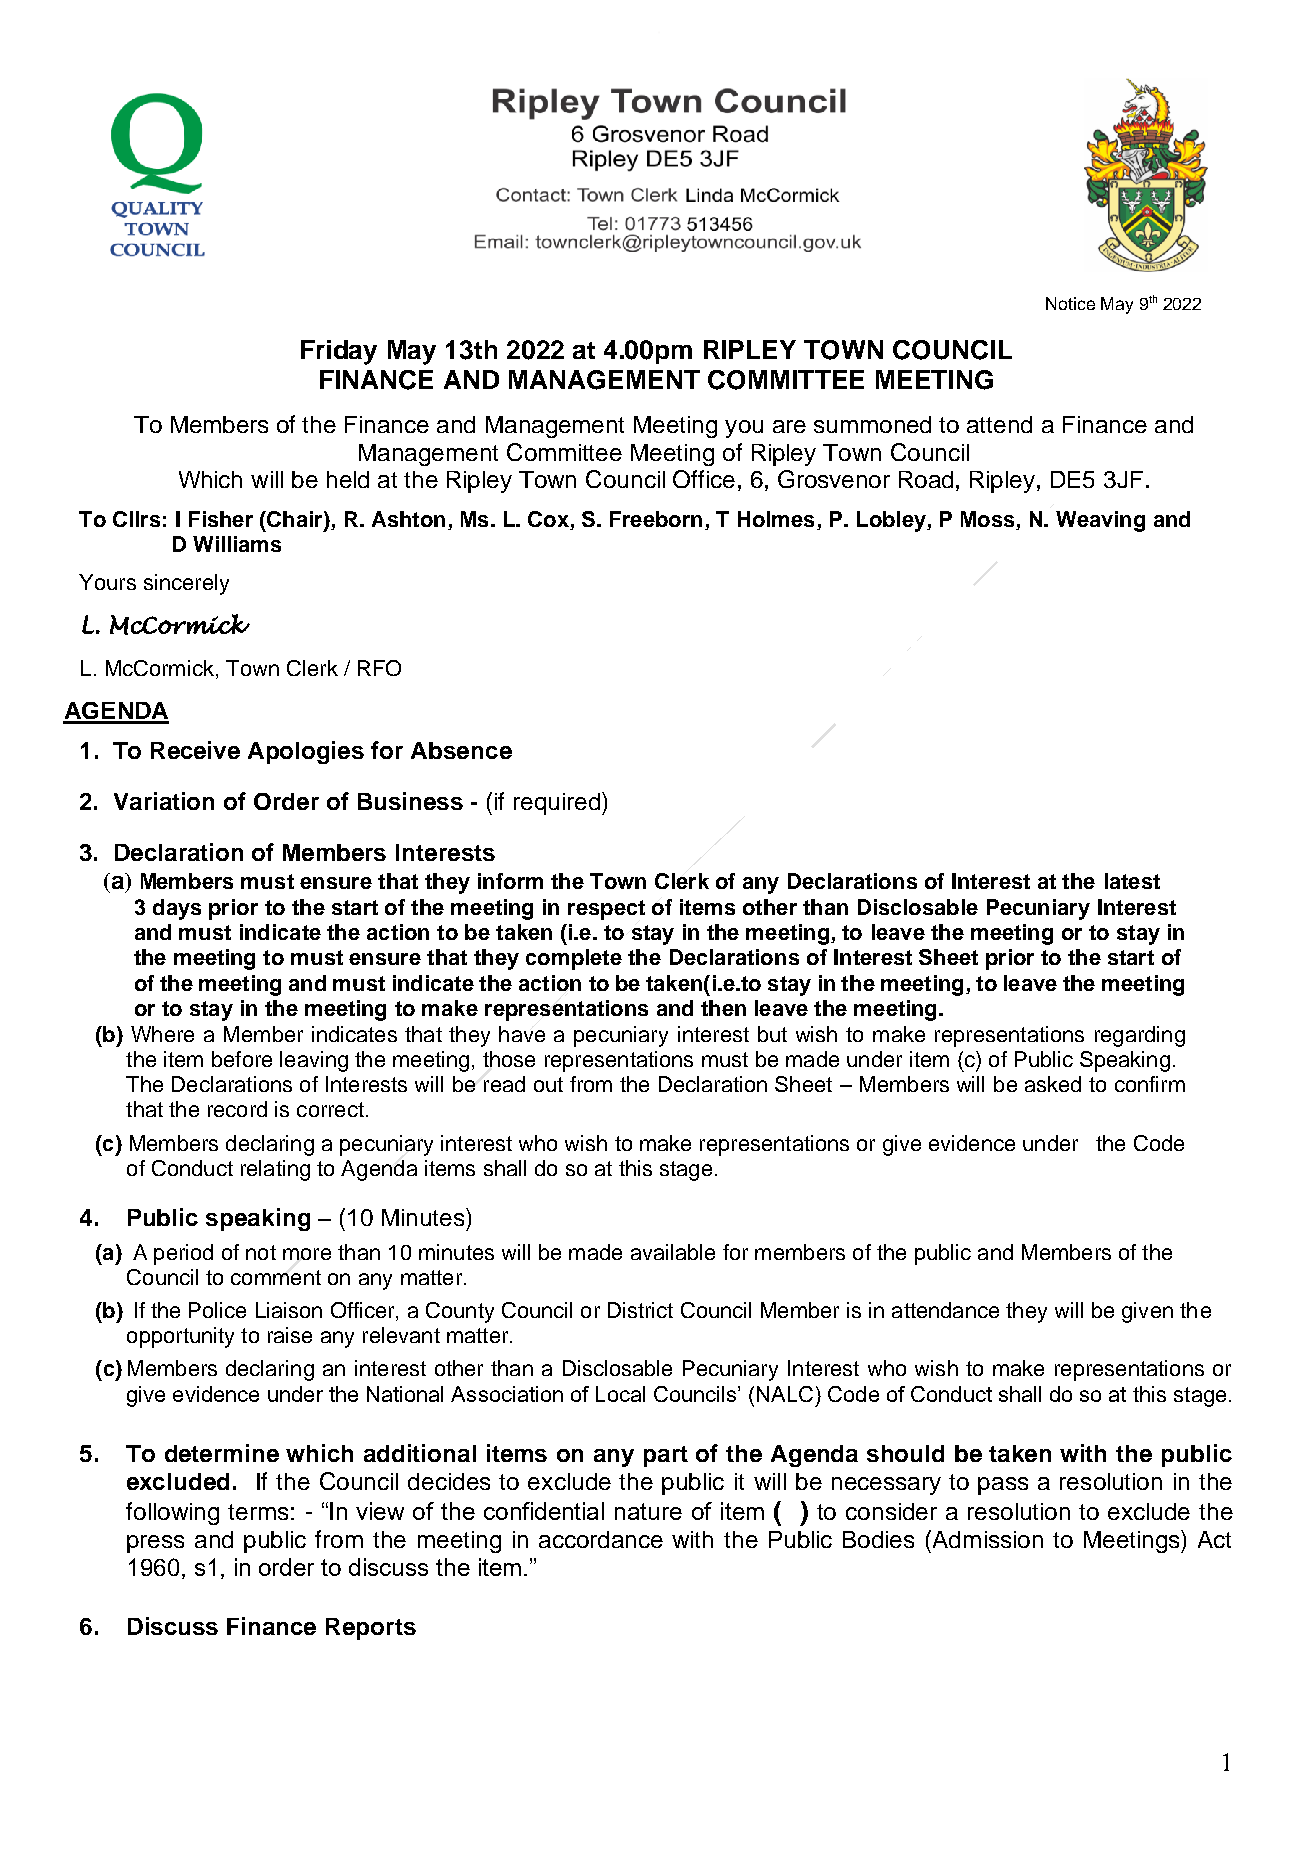  I want to click on accordance, so click(601, 1539).
